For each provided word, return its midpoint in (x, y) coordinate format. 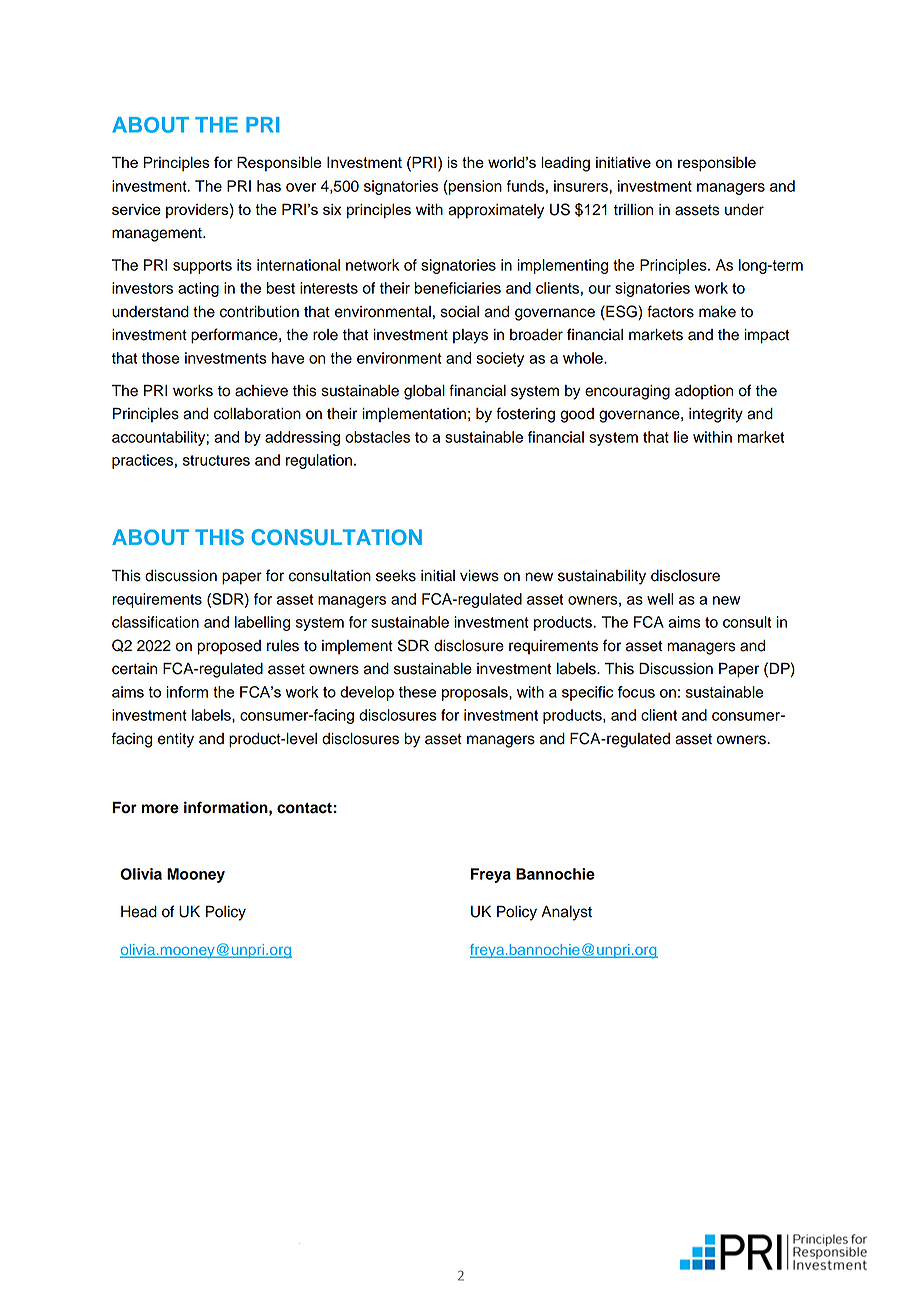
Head (139, 912)
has (269, 186)
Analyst (566, 913)
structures (216, 460)
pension (474, 187)
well (660, 599)
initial (438, 576)
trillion (633, 210)
